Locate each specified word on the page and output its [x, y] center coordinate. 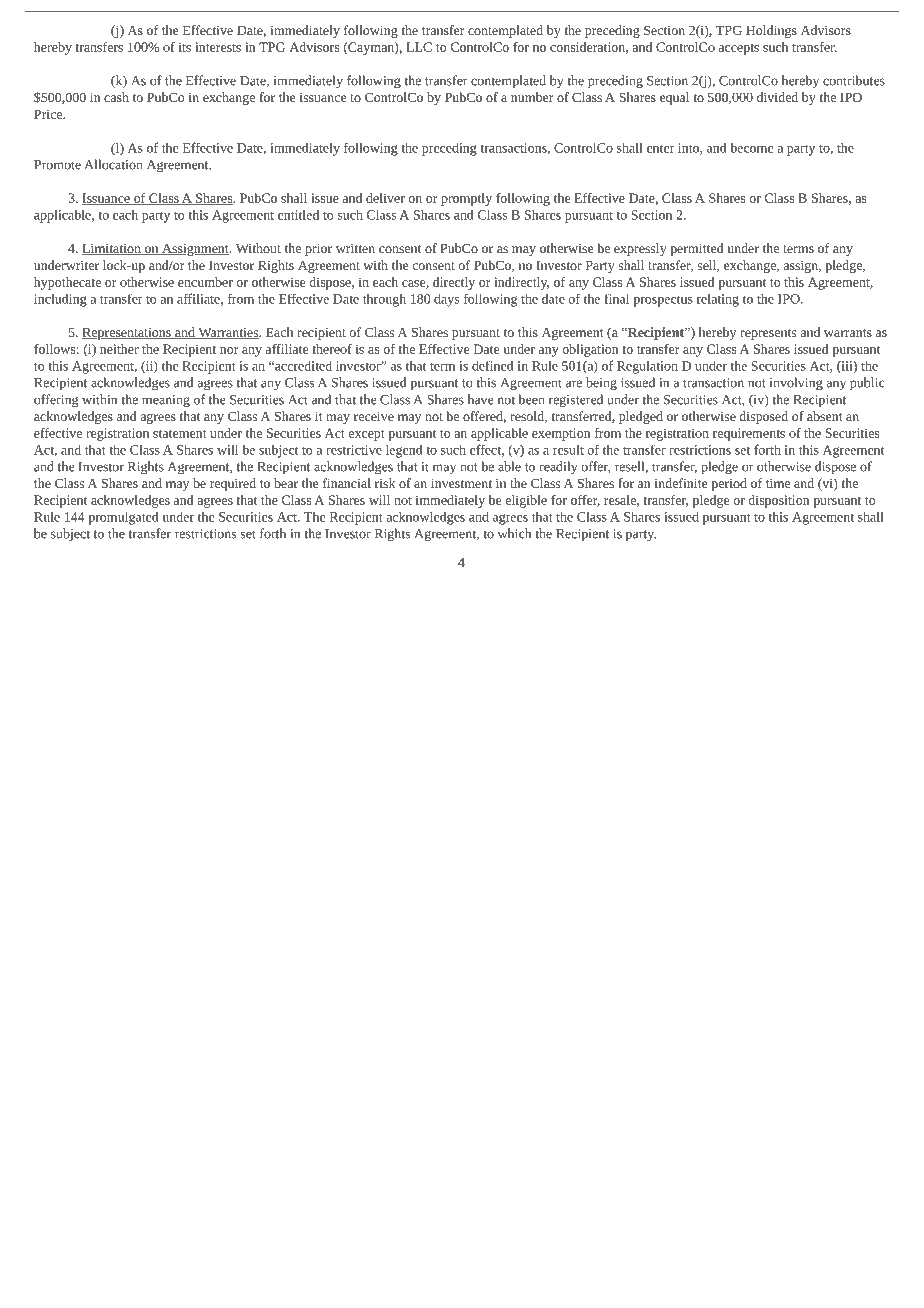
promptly [466, 199]
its [185, 47]
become [752, 147]
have [481, 399]
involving [796, 384]
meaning [166, 401]
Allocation [113, 164]
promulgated [123, 518]
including [60, 300]
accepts [739, 49]
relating [718, 300]
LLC [419, 47]
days [446, 300]
